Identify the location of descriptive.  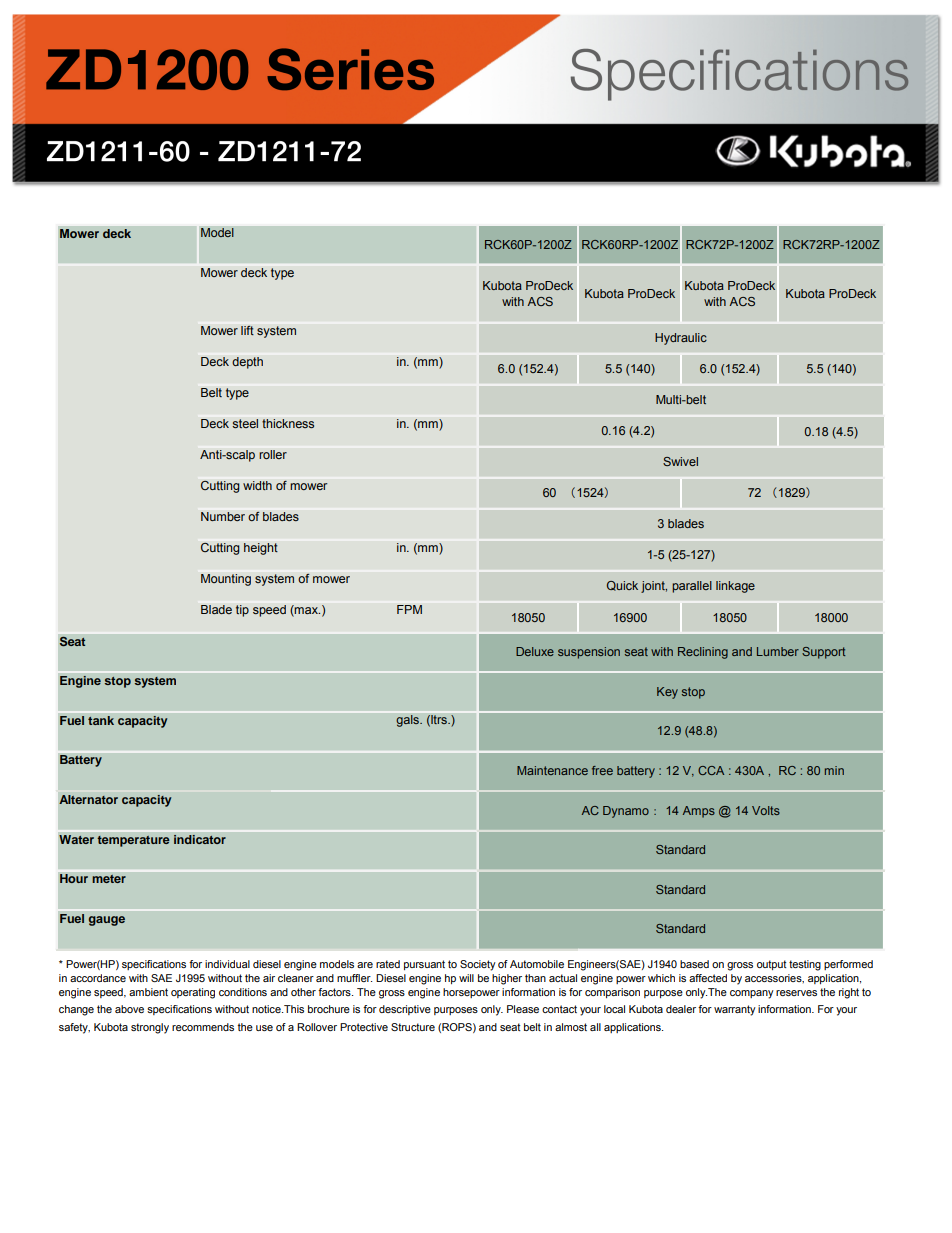
(405, 1010).
